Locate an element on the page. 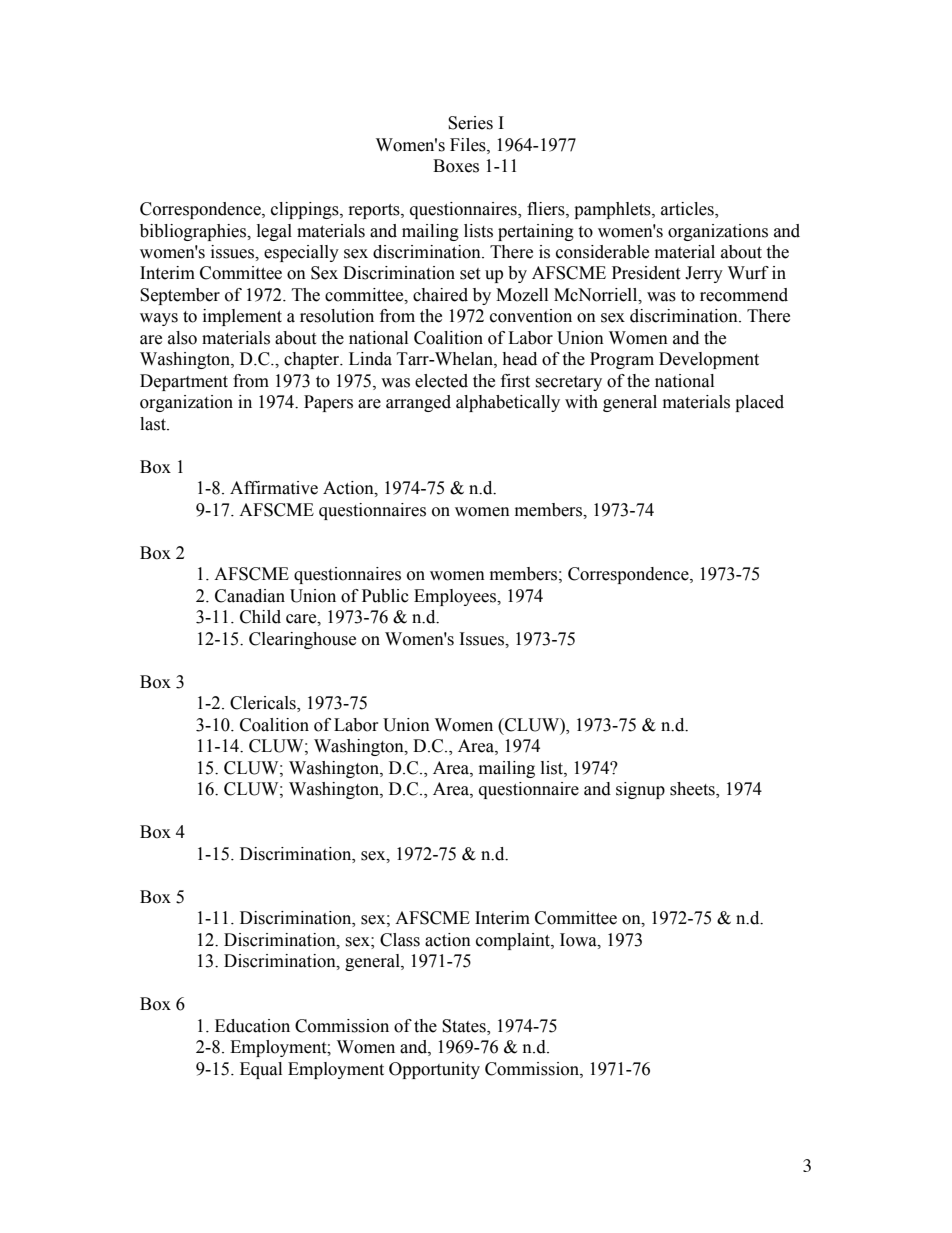 The width and height of the document is (952, 1233). arranged is located at coordinates (418, 403).
